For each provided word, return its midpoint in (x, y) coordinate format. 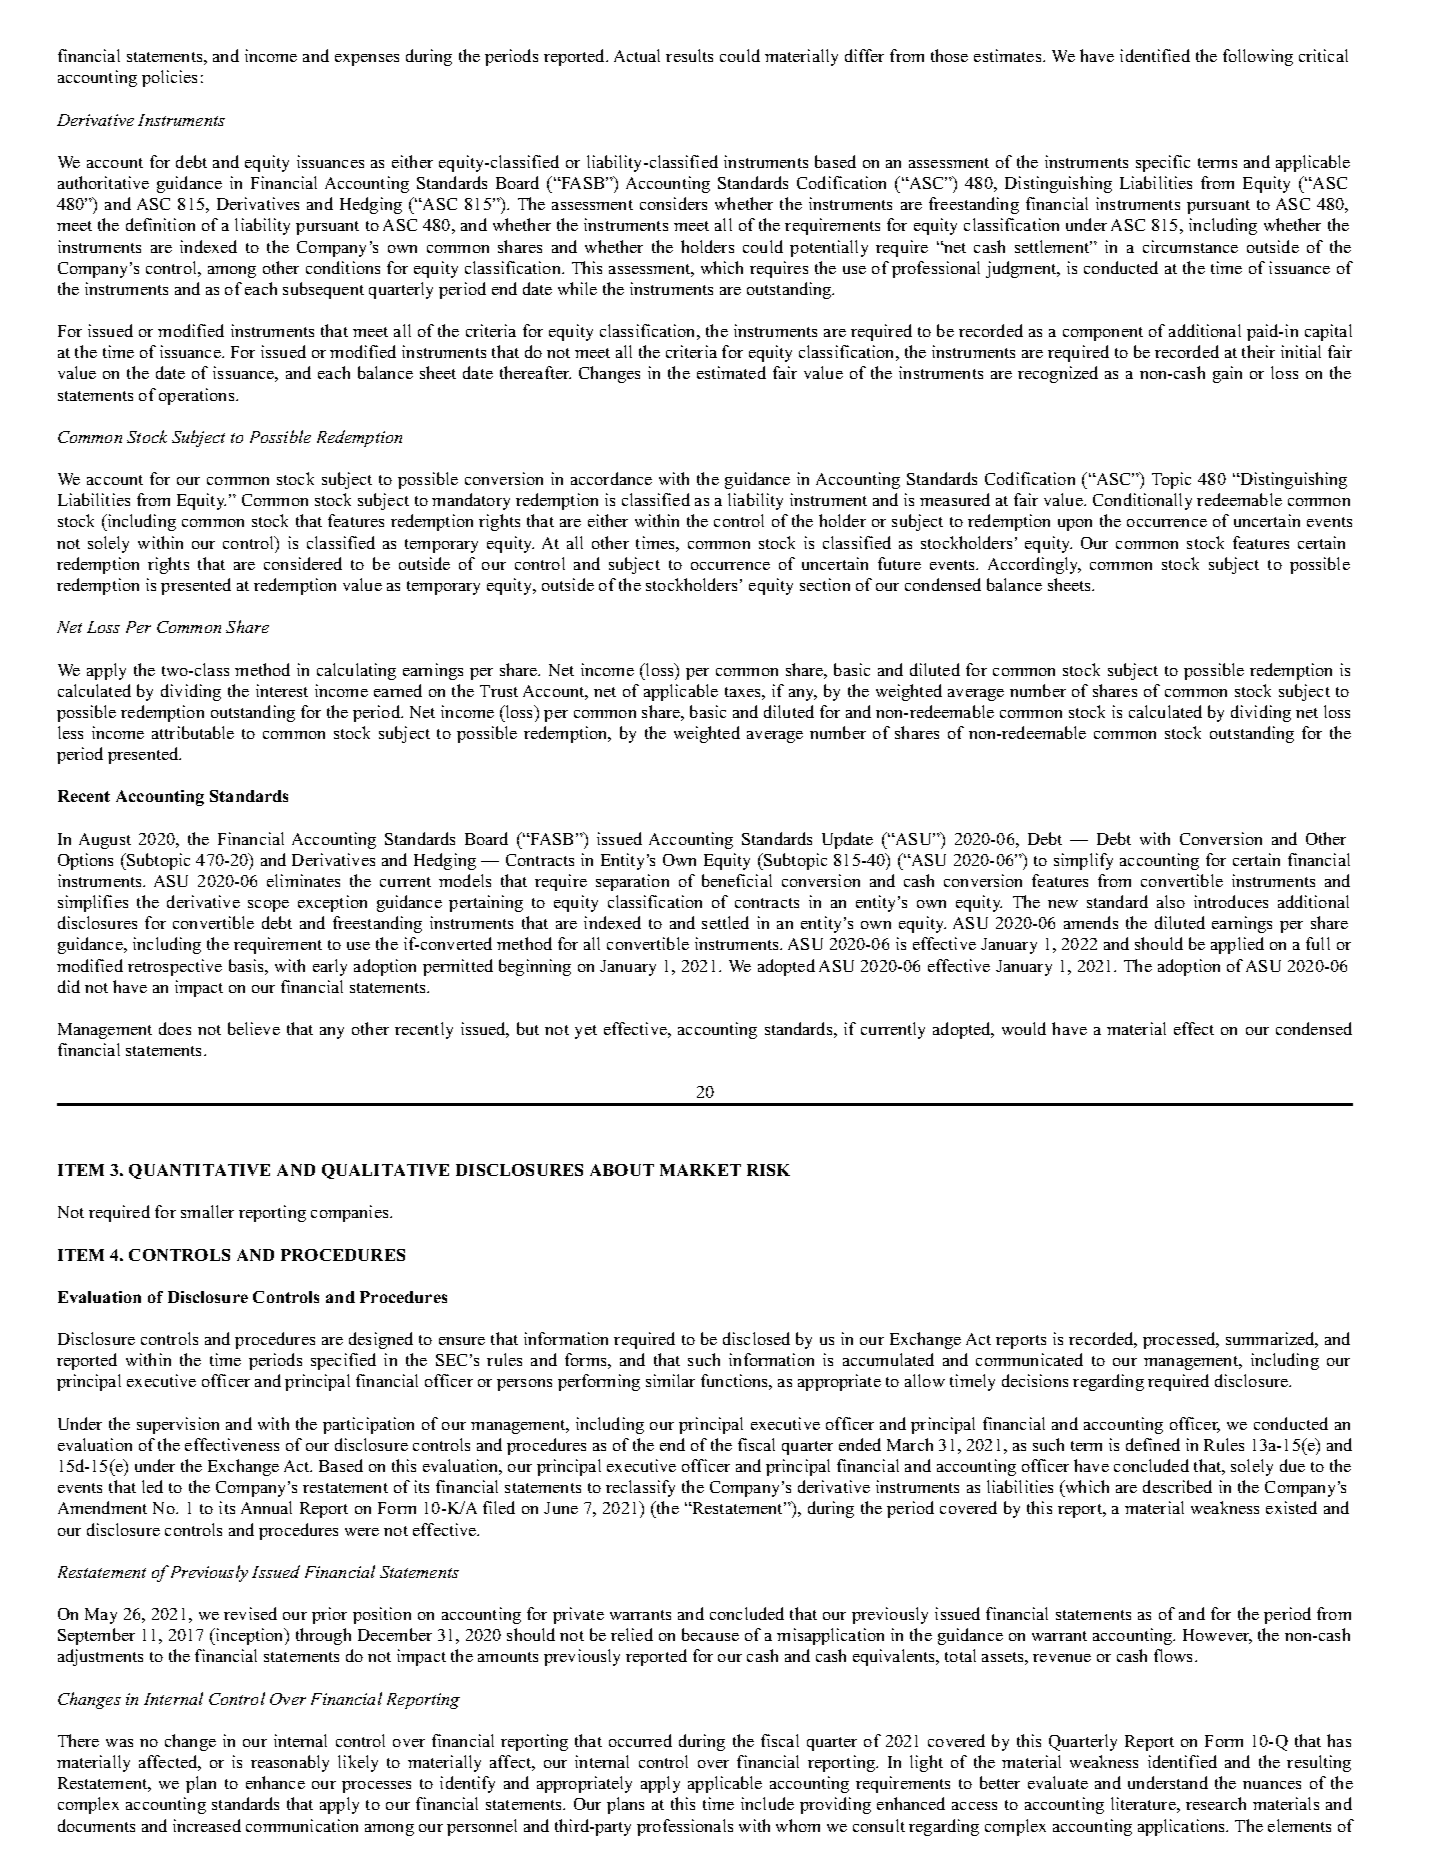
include (767, 1803)
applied (1237, 945)
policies (169, 78)
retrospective (175, 967)
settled (725, 922)
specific (1163, 163)
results (689, 55)
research (1216, 1803)
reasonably (290, 1763)
